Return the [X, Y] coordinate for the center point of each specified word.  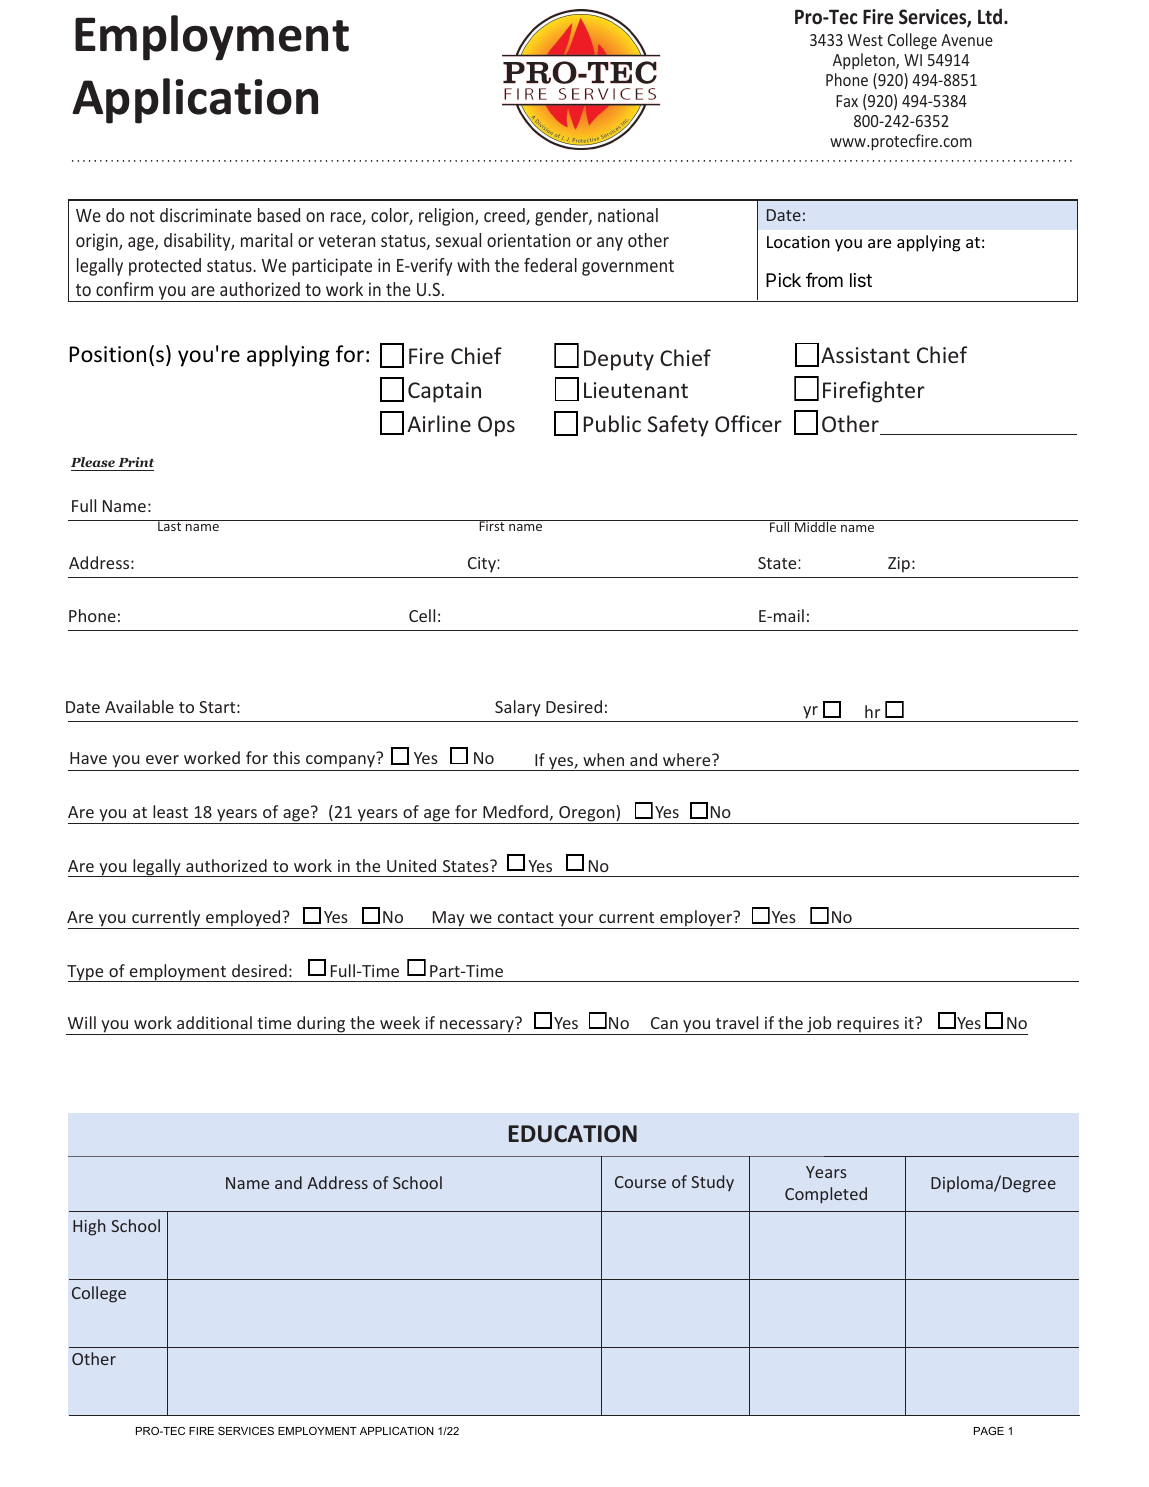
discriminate [206, 215]
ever [162, 759]
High [89, 1227]
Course [640, 1182]
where [688, 759]
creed [505, 216]
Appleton [865, 61]
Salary [518, 708]
